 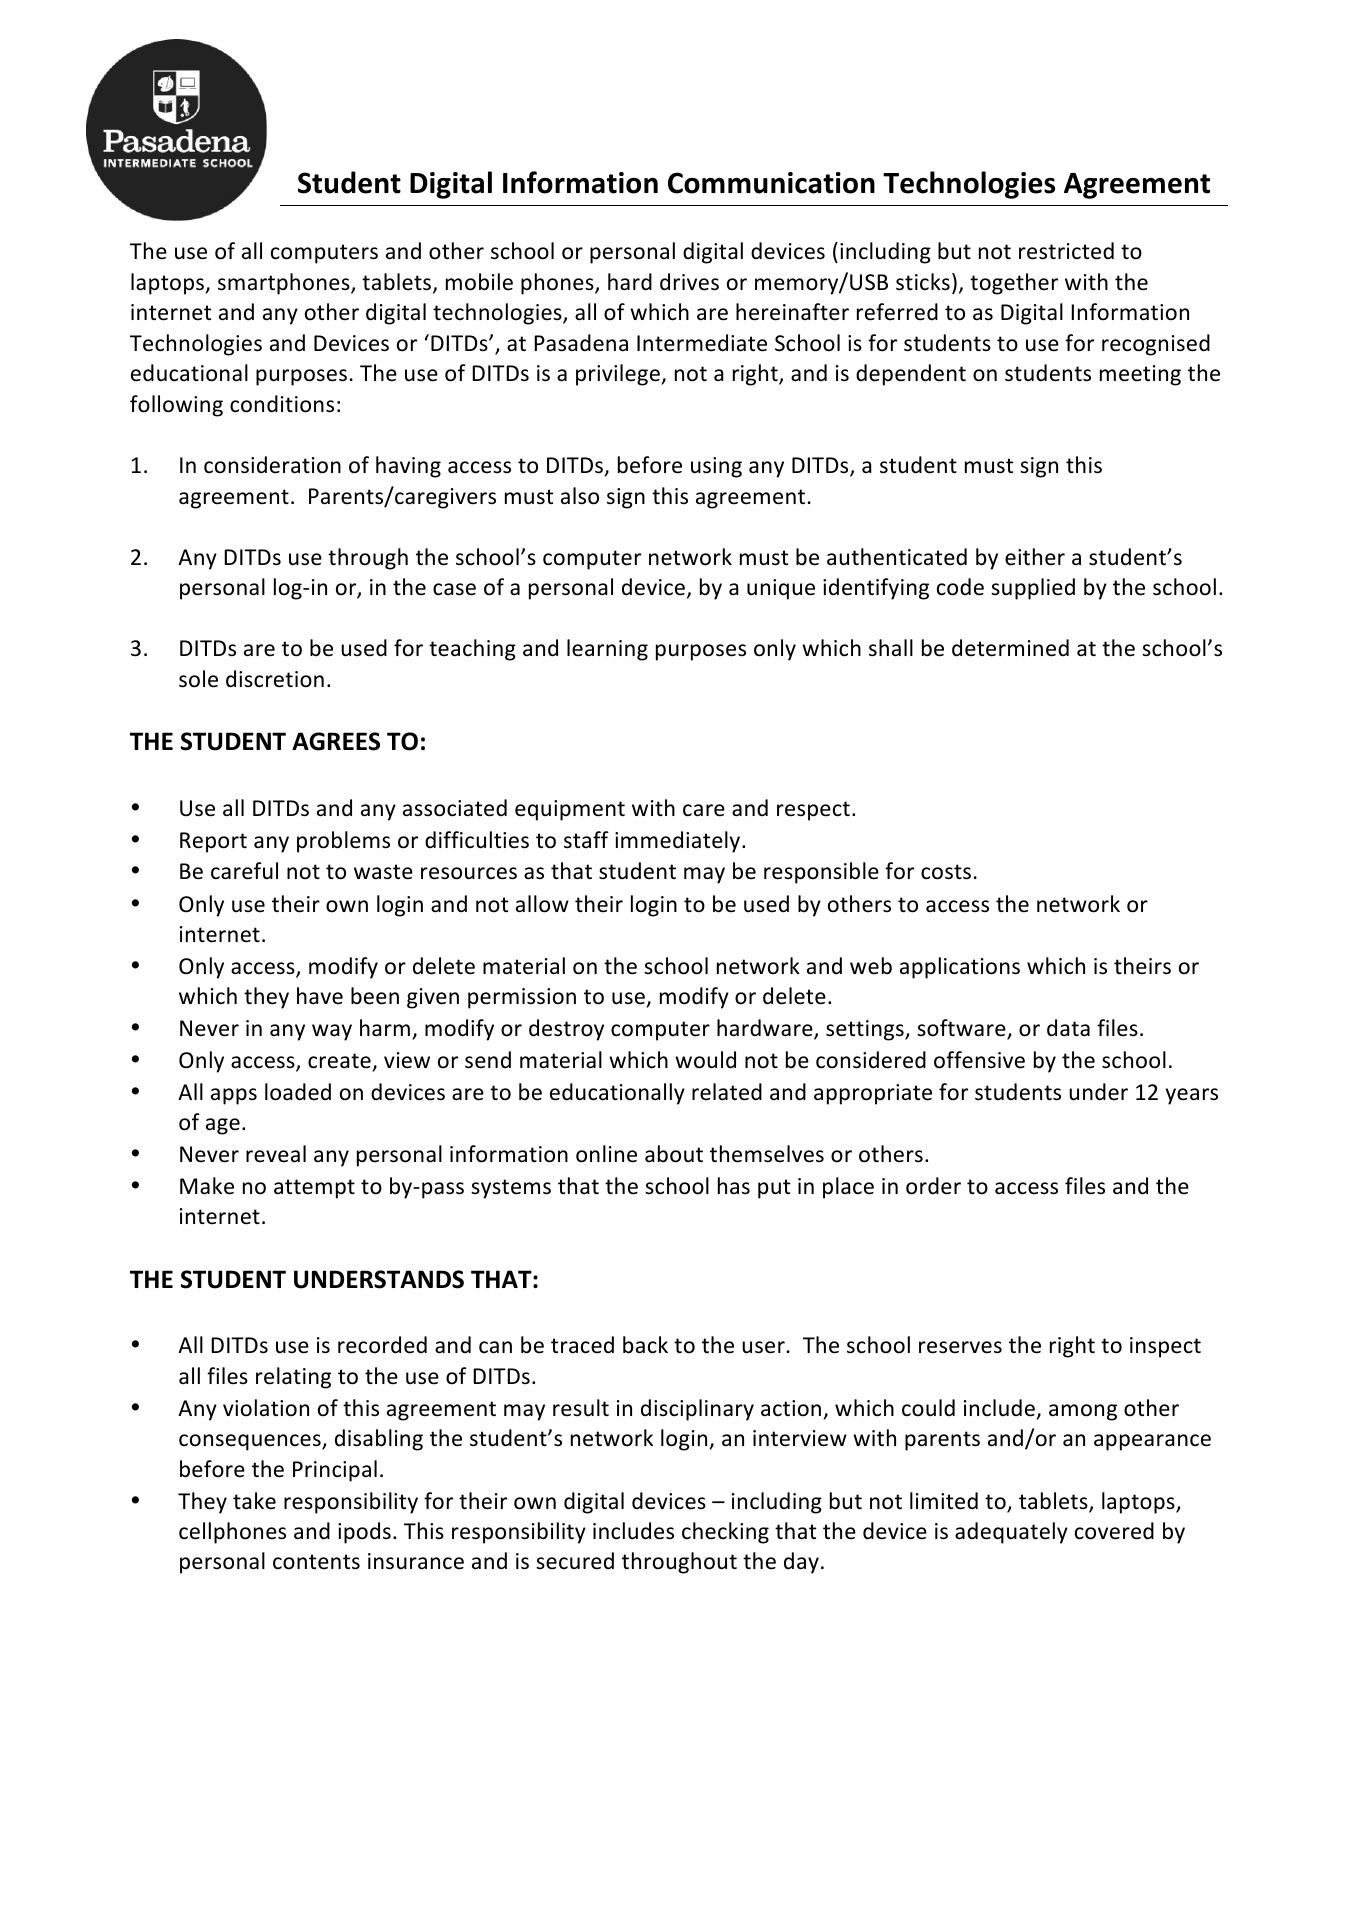 I want to click on take, so click(x=254, y=1501).
